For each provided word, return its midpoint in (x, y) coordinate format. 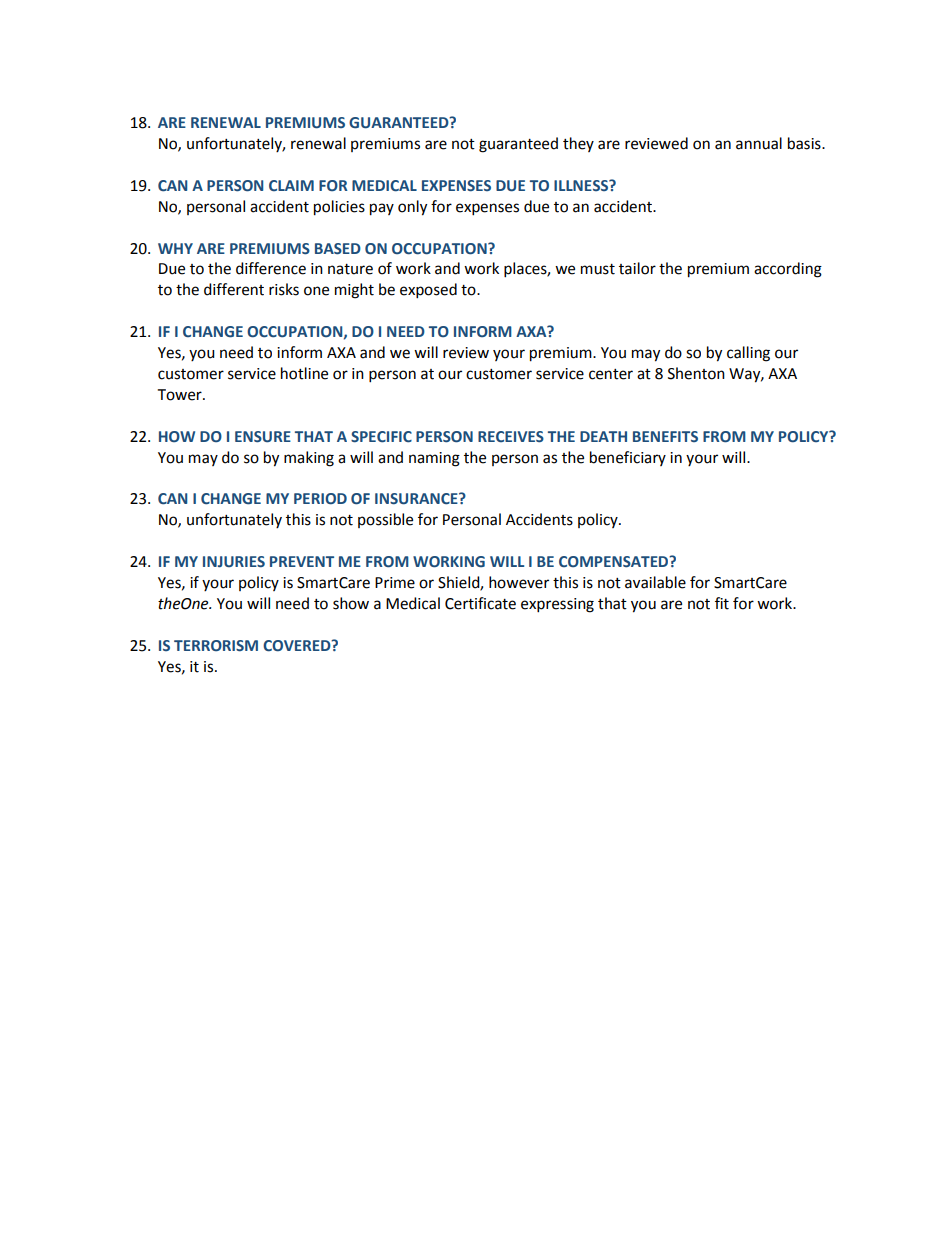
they (578, 144)
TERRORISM (216, 646)
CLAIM (291, 185)
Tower (181, 395)
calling (748, 354)
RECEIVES (511, 437)
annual (759, 143)
